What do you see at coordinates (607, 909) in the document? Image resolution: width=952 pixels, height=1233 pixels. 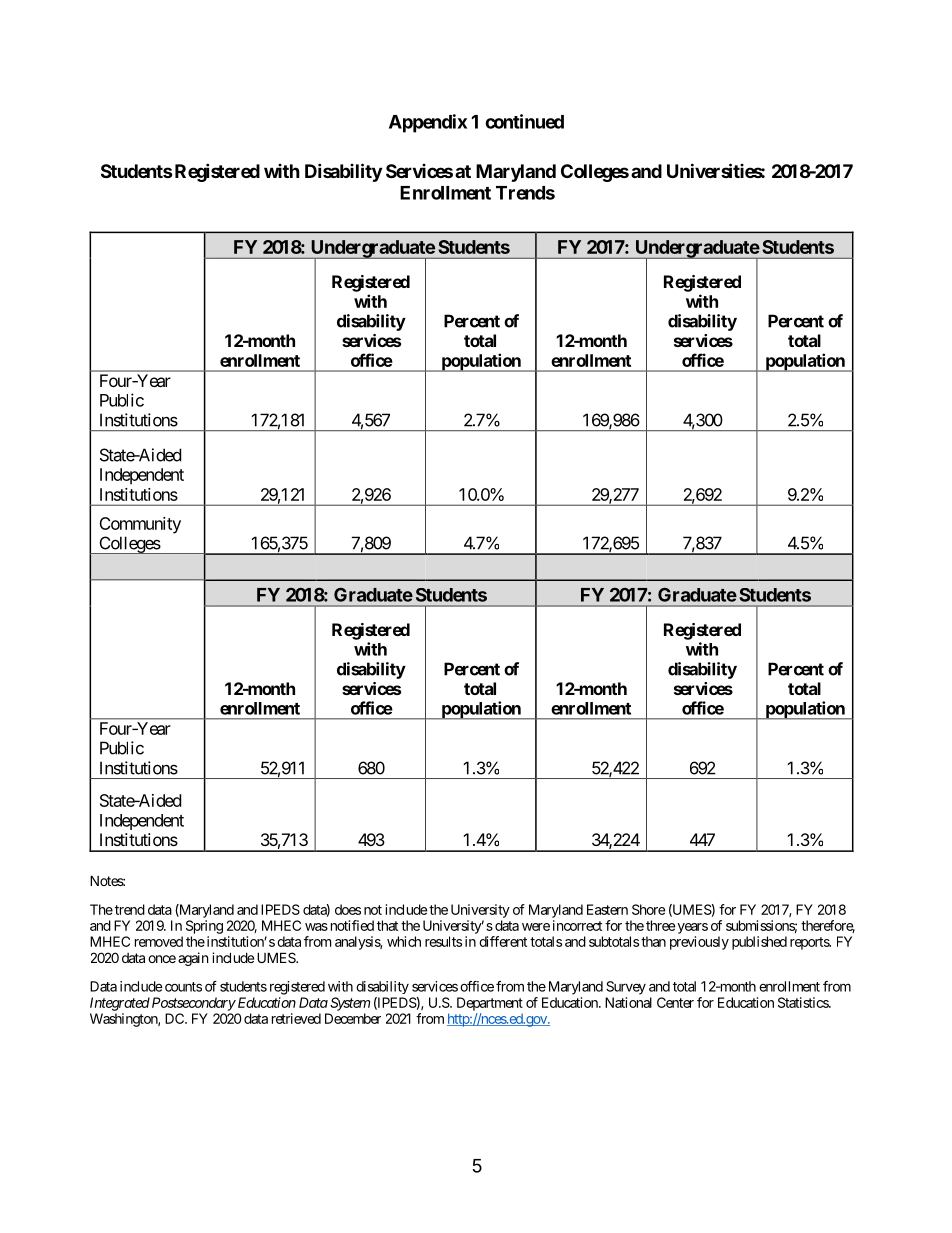 I see `Eastern` at bounding box center [607, 909].
